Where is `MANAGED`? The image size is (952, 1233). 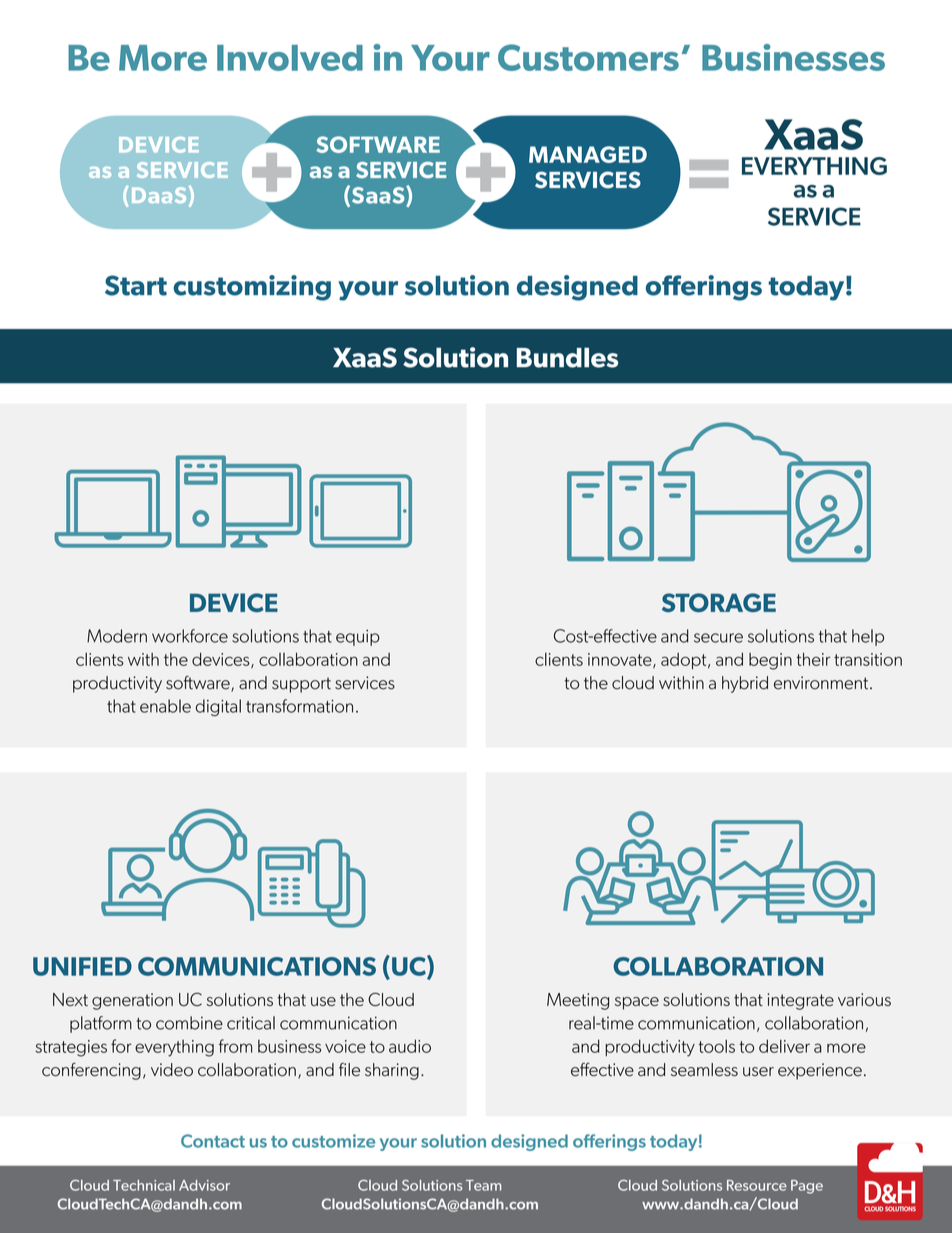 MANAGED is located at coordinates (588, 154).
